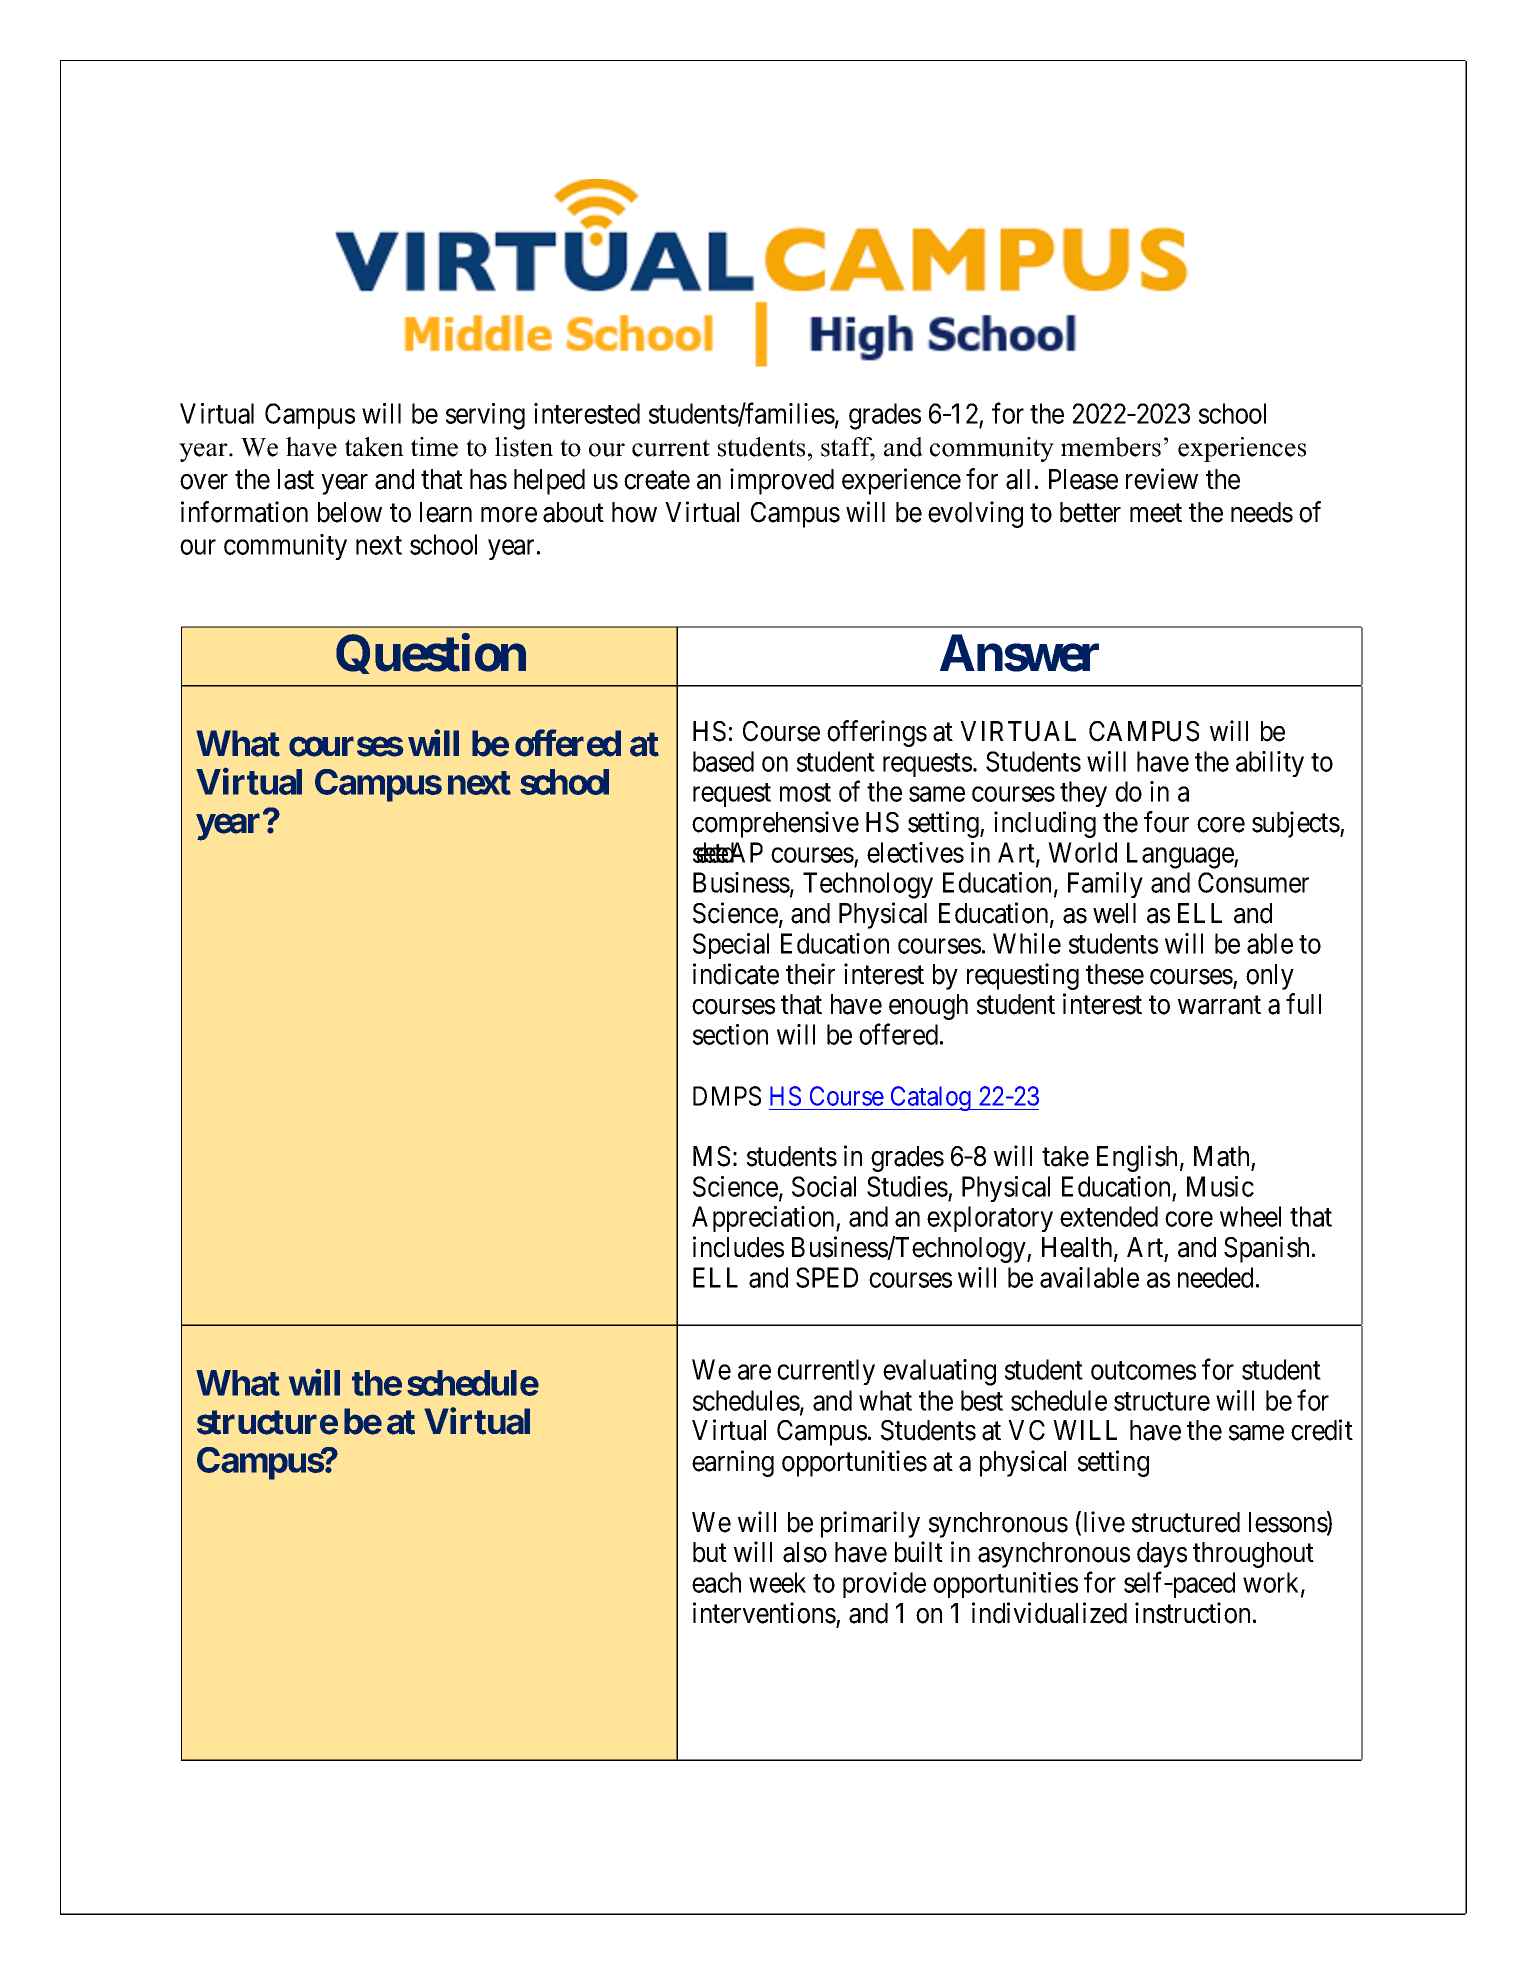 Image resolution: width=1526 pixels, height=1974 pixels. I want to click on indicate, so click(736, 974).
